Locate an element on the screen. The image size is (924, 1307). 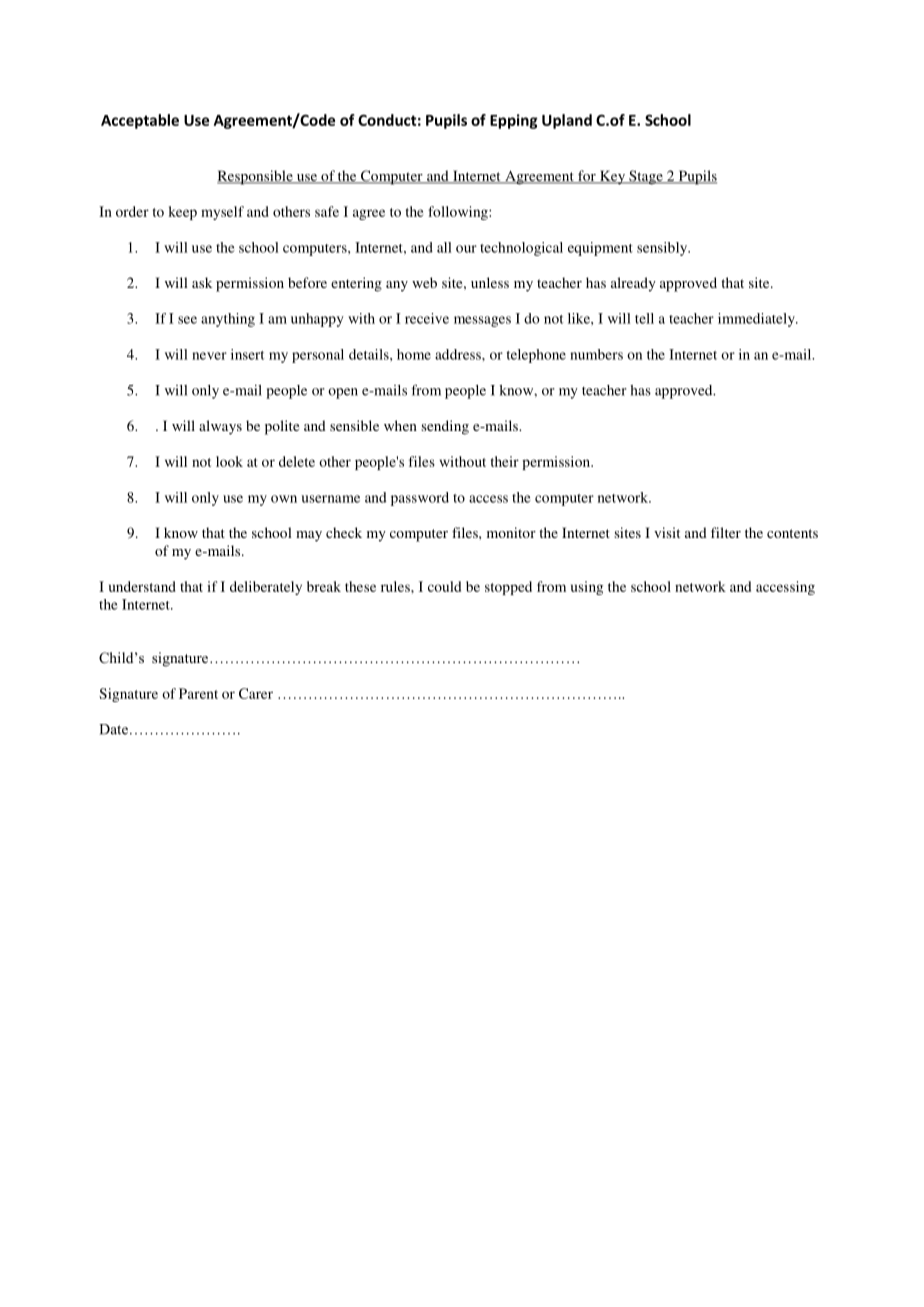
password is located at coordinates (420, 499).
